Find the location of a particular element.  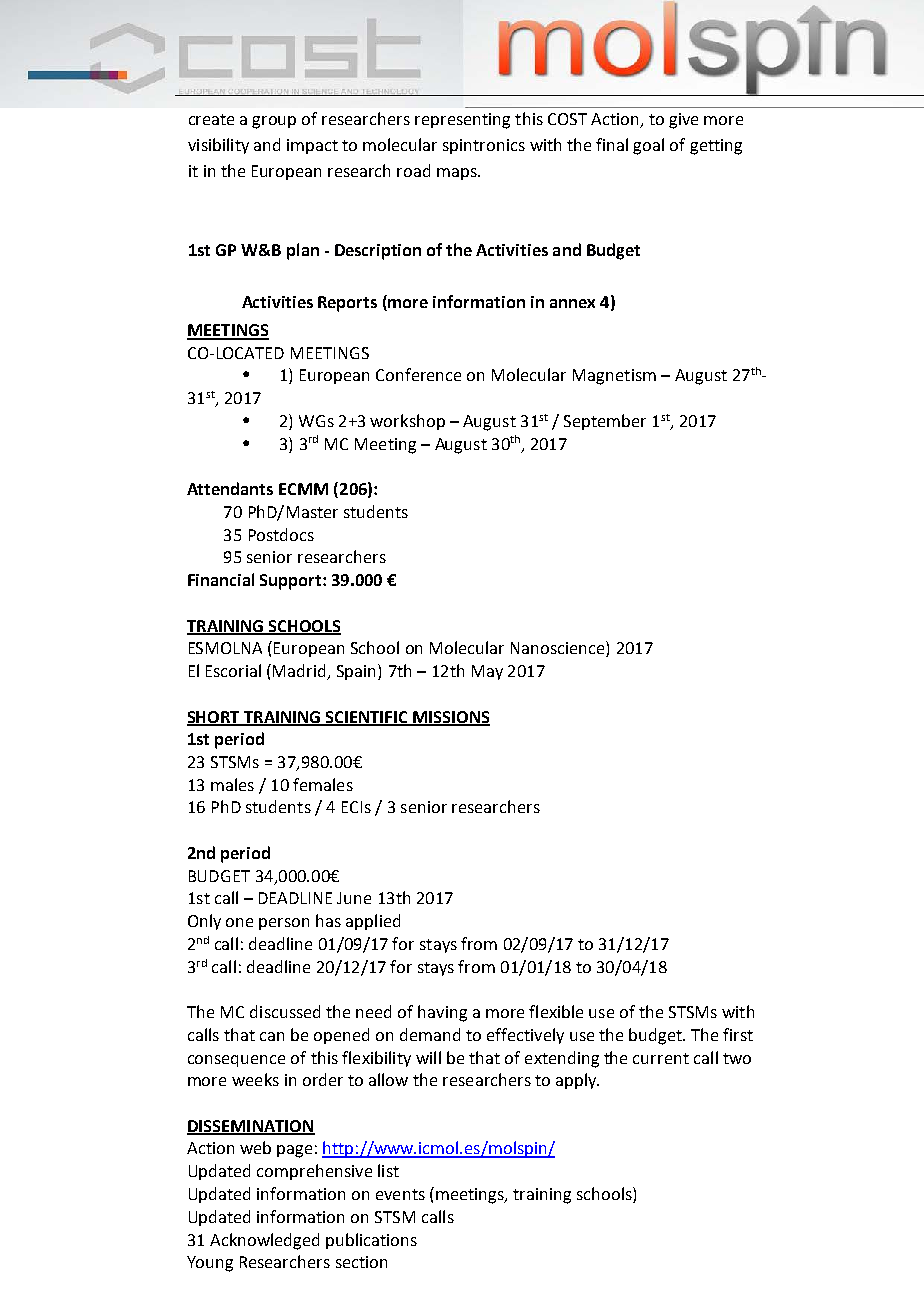

current is located at coordinates (661, 1058).
